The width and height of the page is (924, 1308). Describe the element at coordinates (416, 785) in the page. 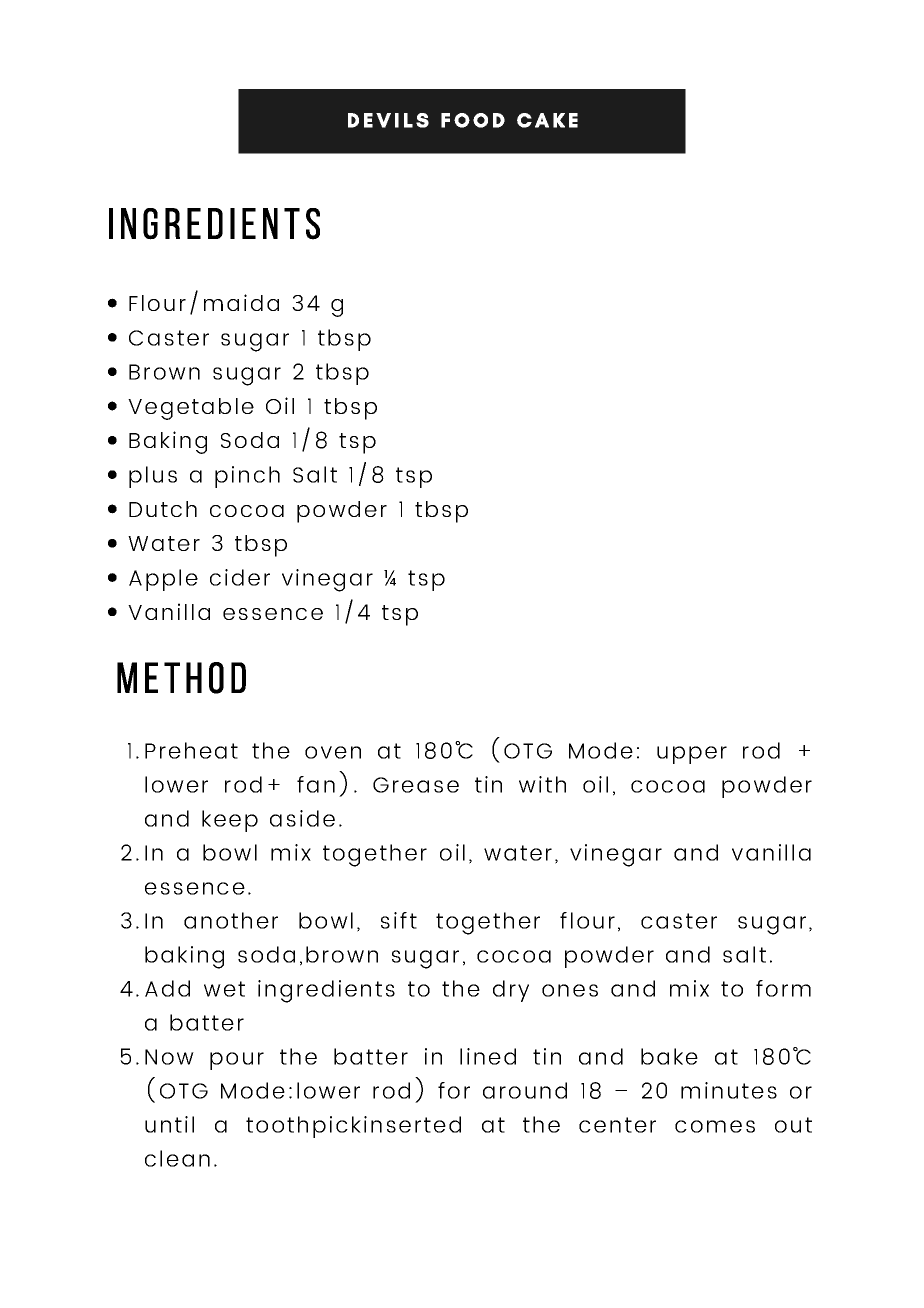

I see `Grease` at that location.
